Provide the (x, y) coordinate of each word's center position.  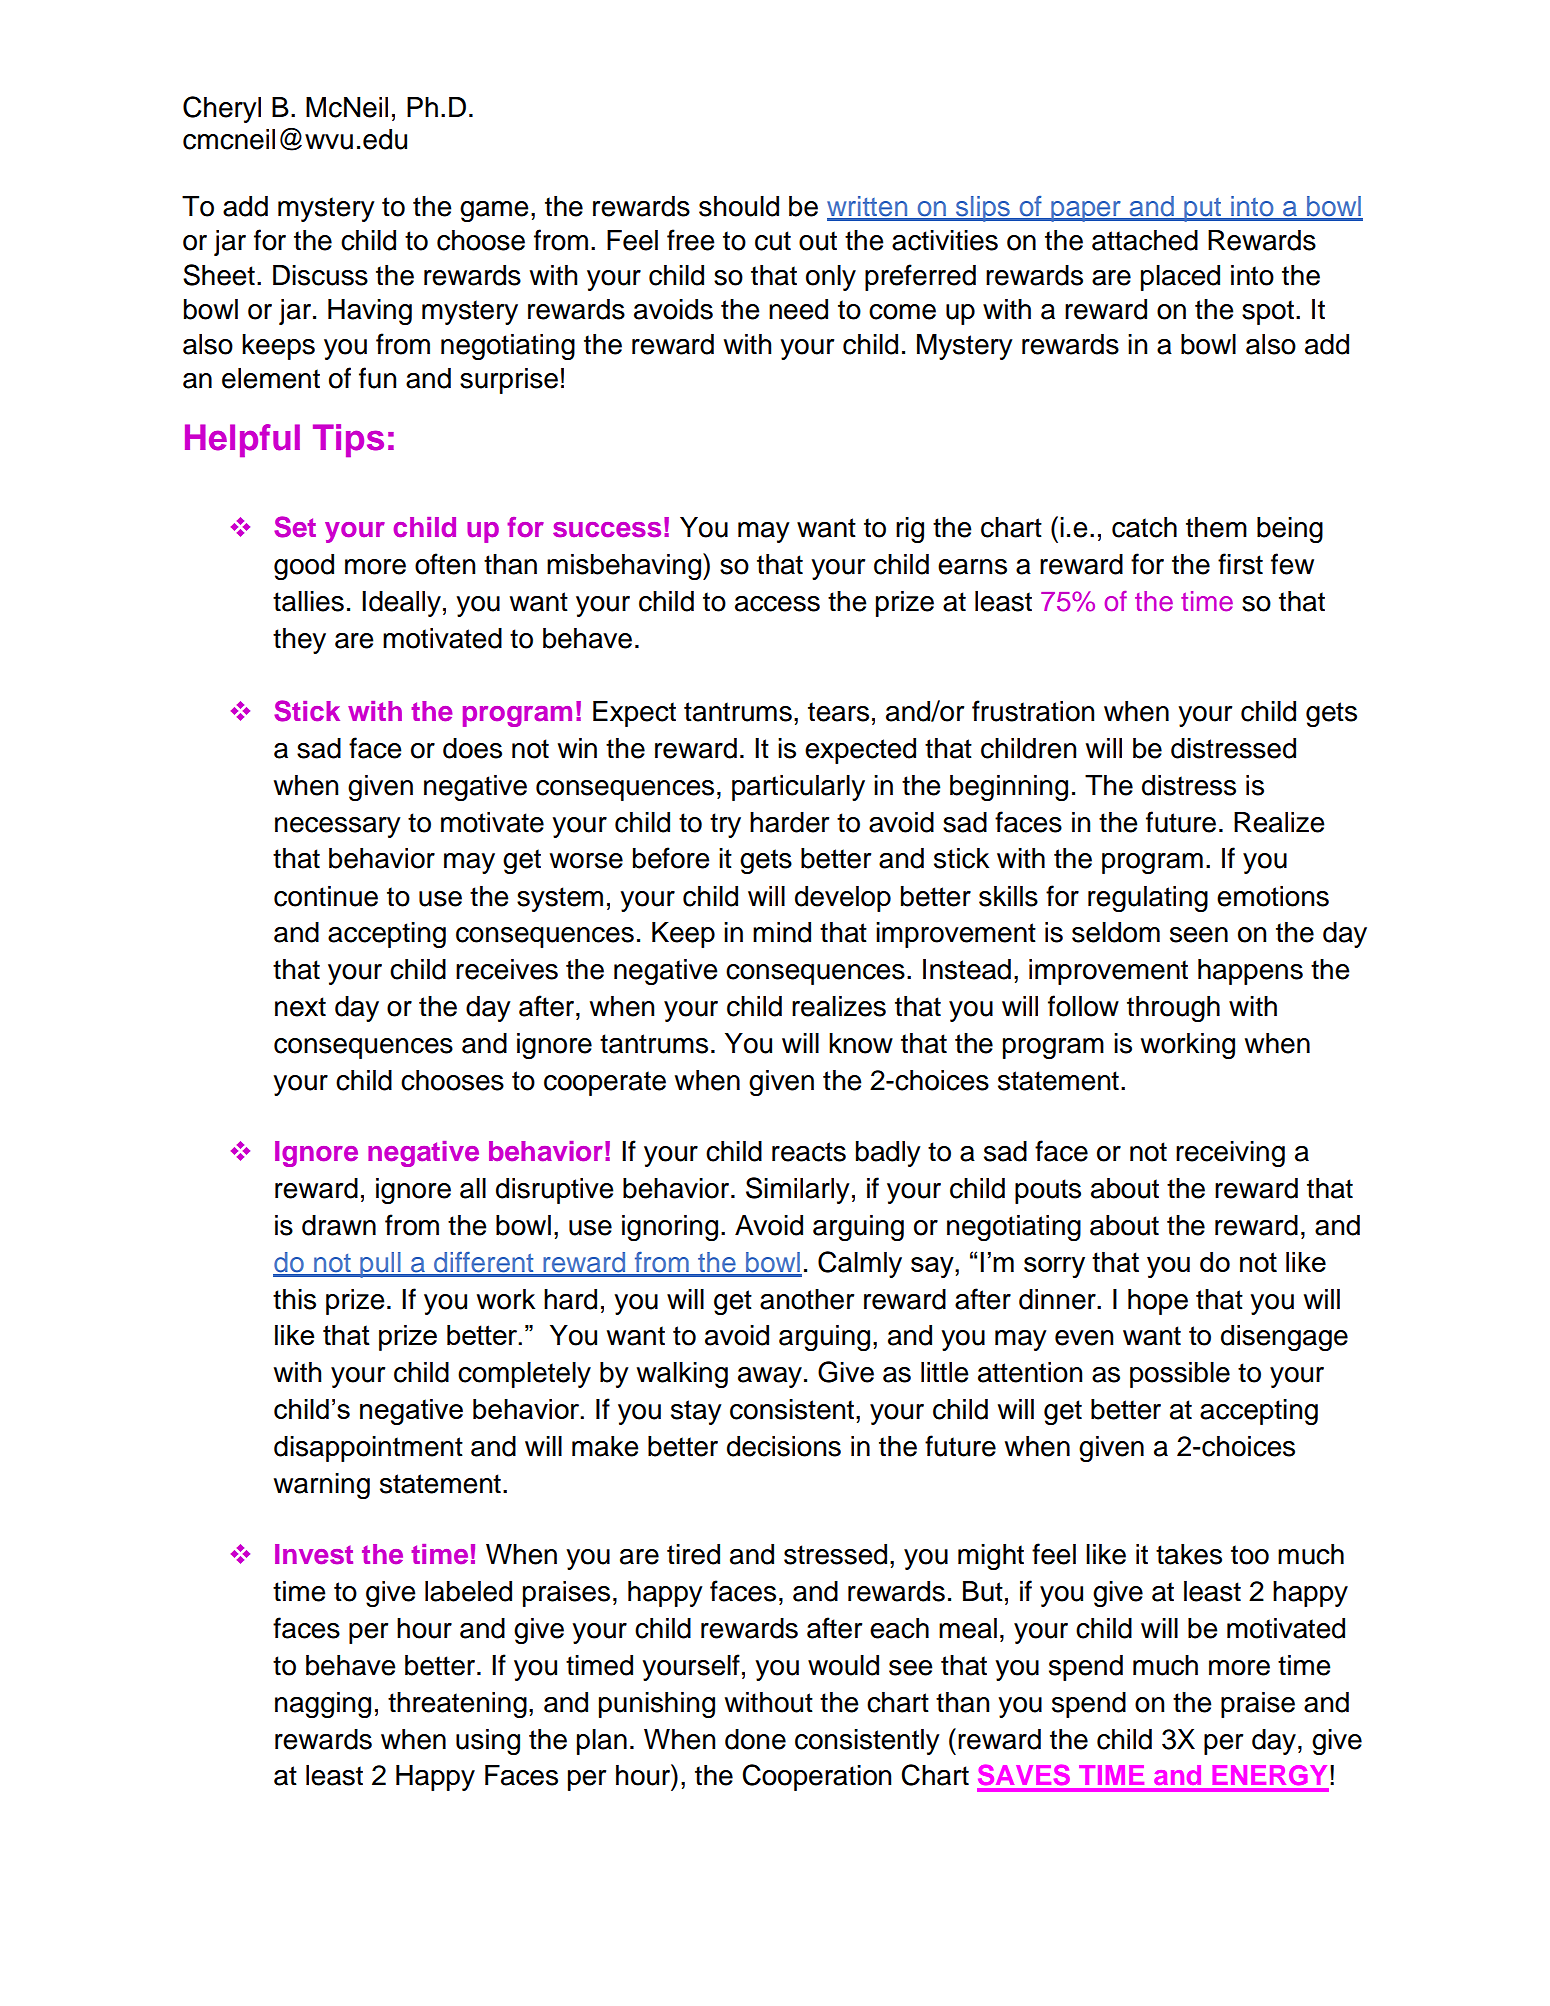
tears (838, 712)
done (755, 1739)
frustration (1033, 711)
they (299, 641)
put (1203, 210)
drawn (339, 1225)
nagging (323, 1705)
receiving (1230, 1154)
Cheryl (222, 109)
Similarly (797, 1190)
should (739, 206)
